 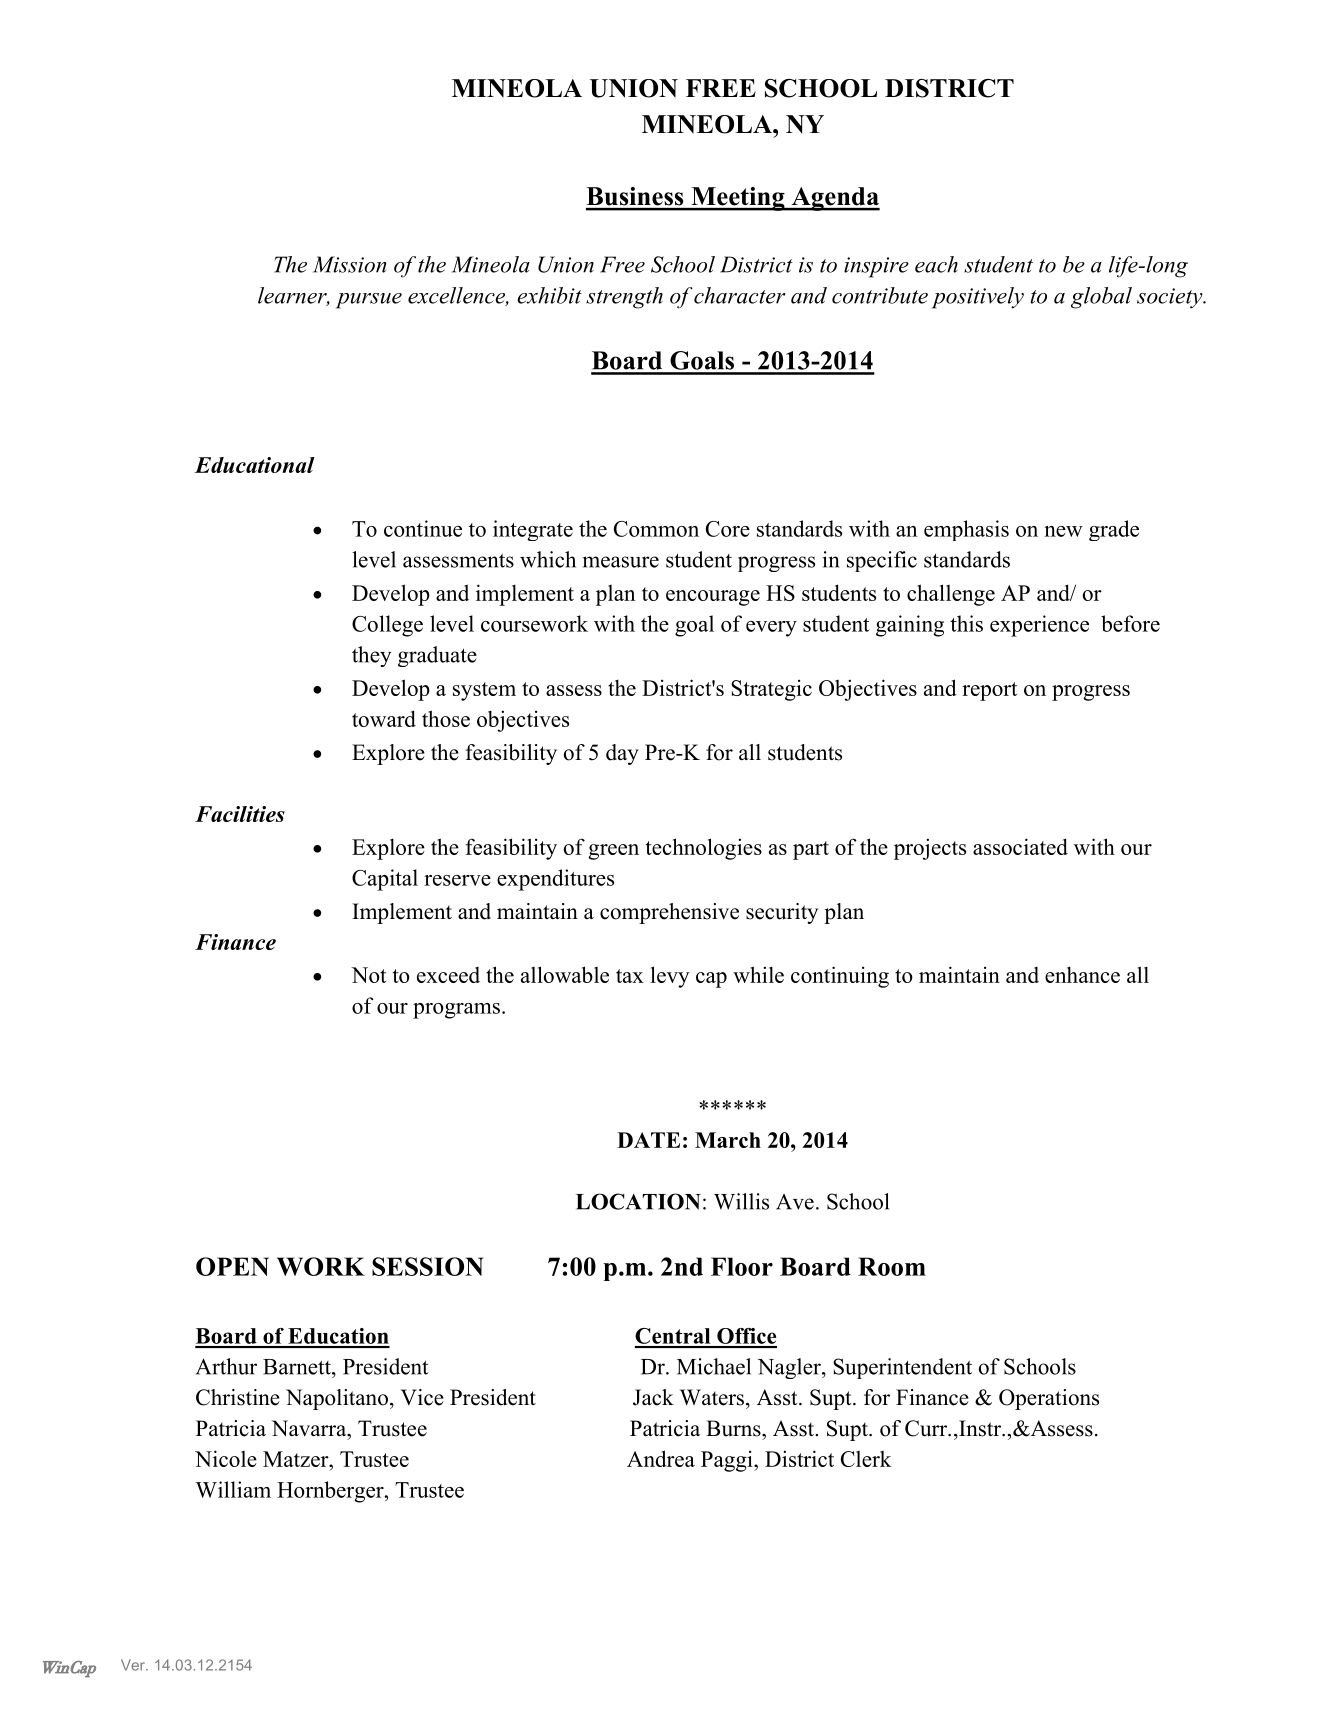 I want to click on Meeting, so click(x=738, y=199).
